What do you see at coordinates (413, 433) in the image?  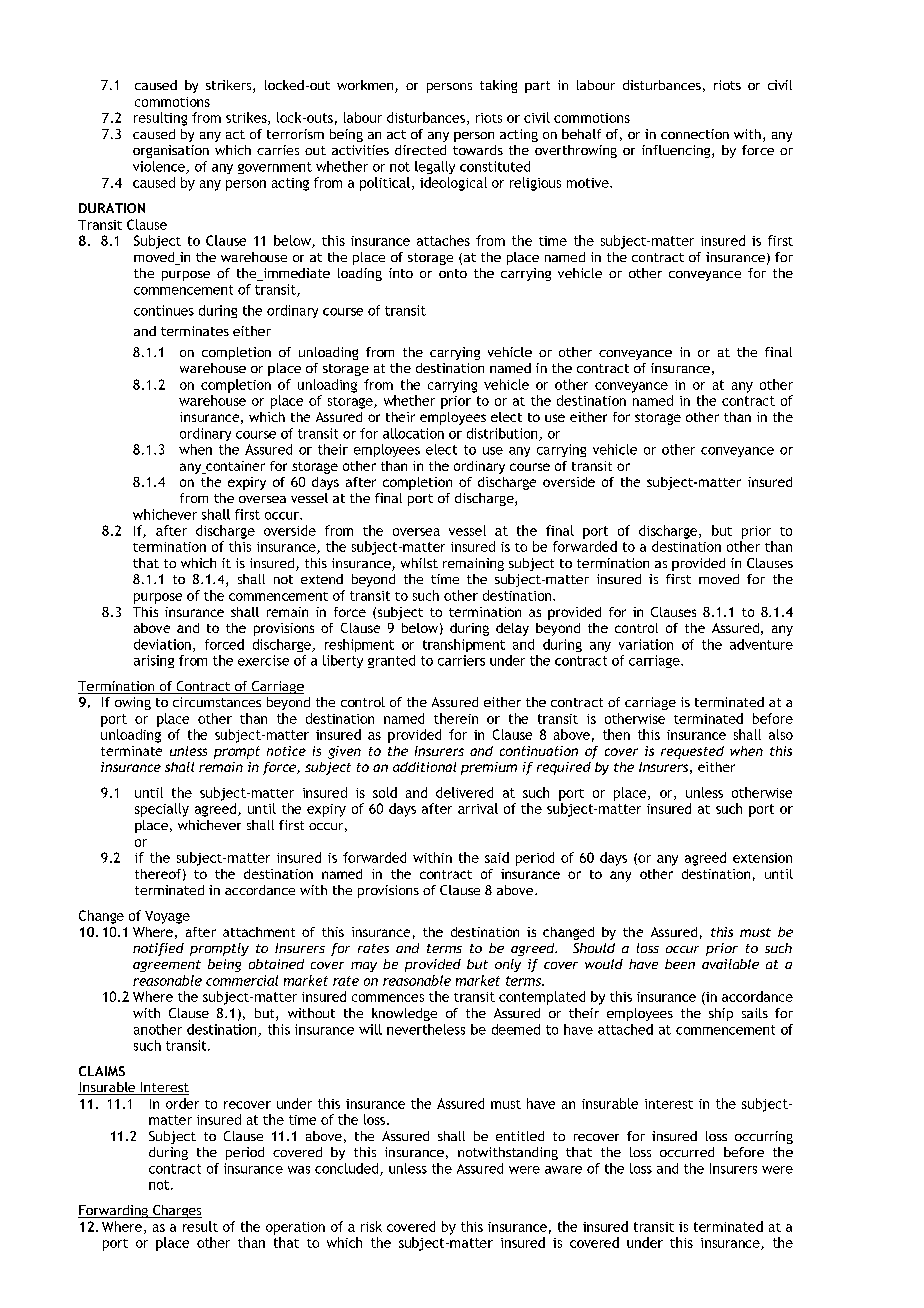 I see `allocation` at bounding box center [413, 433].
